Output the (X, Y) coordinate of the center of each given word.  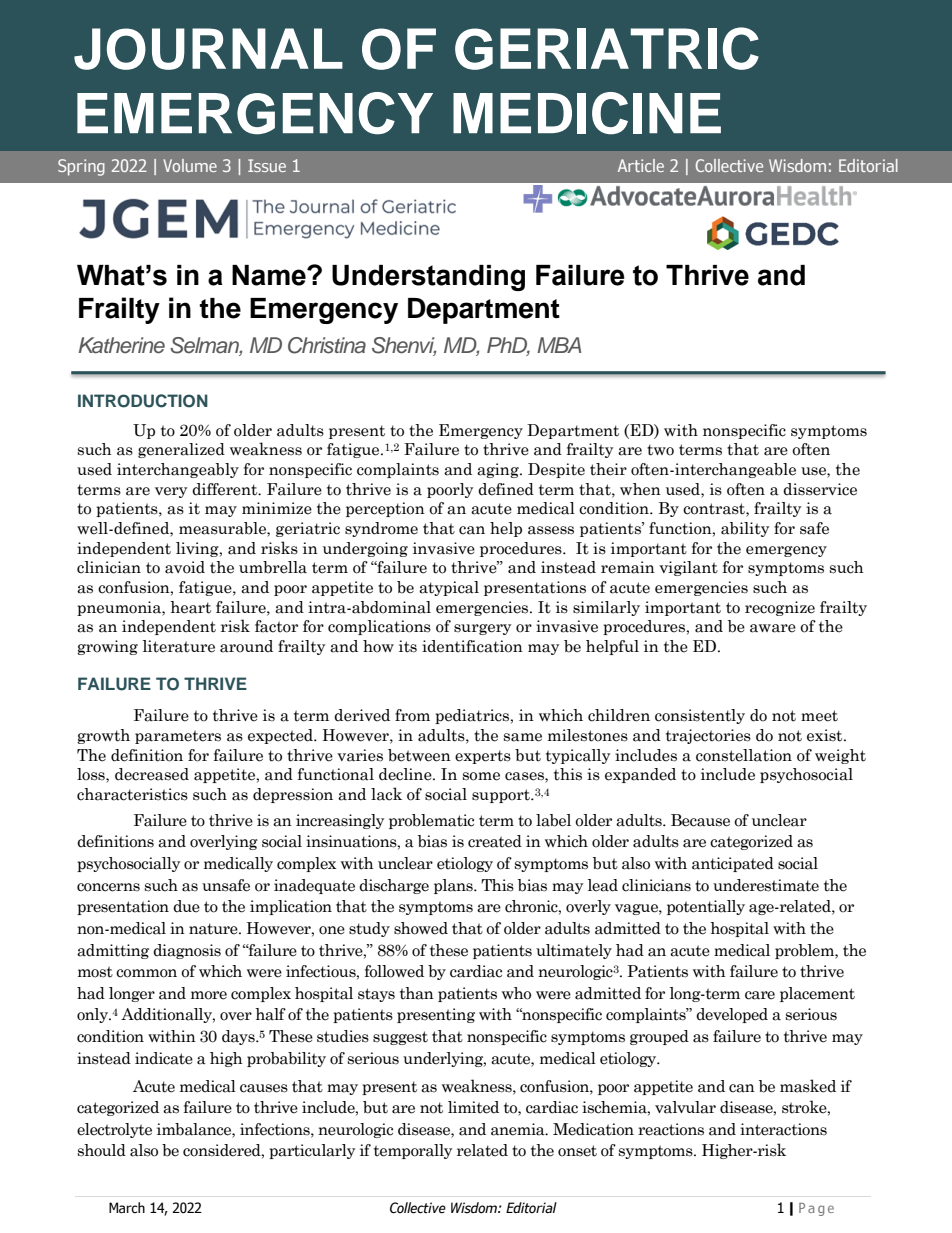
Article (641, 165)
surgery (482, 629)
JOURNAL (208, 49)
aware (773, 628)
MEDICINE (587, 113)
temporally (413, 1151)
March (127, 1208)
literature (179, 646)
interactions (783, 1129)
